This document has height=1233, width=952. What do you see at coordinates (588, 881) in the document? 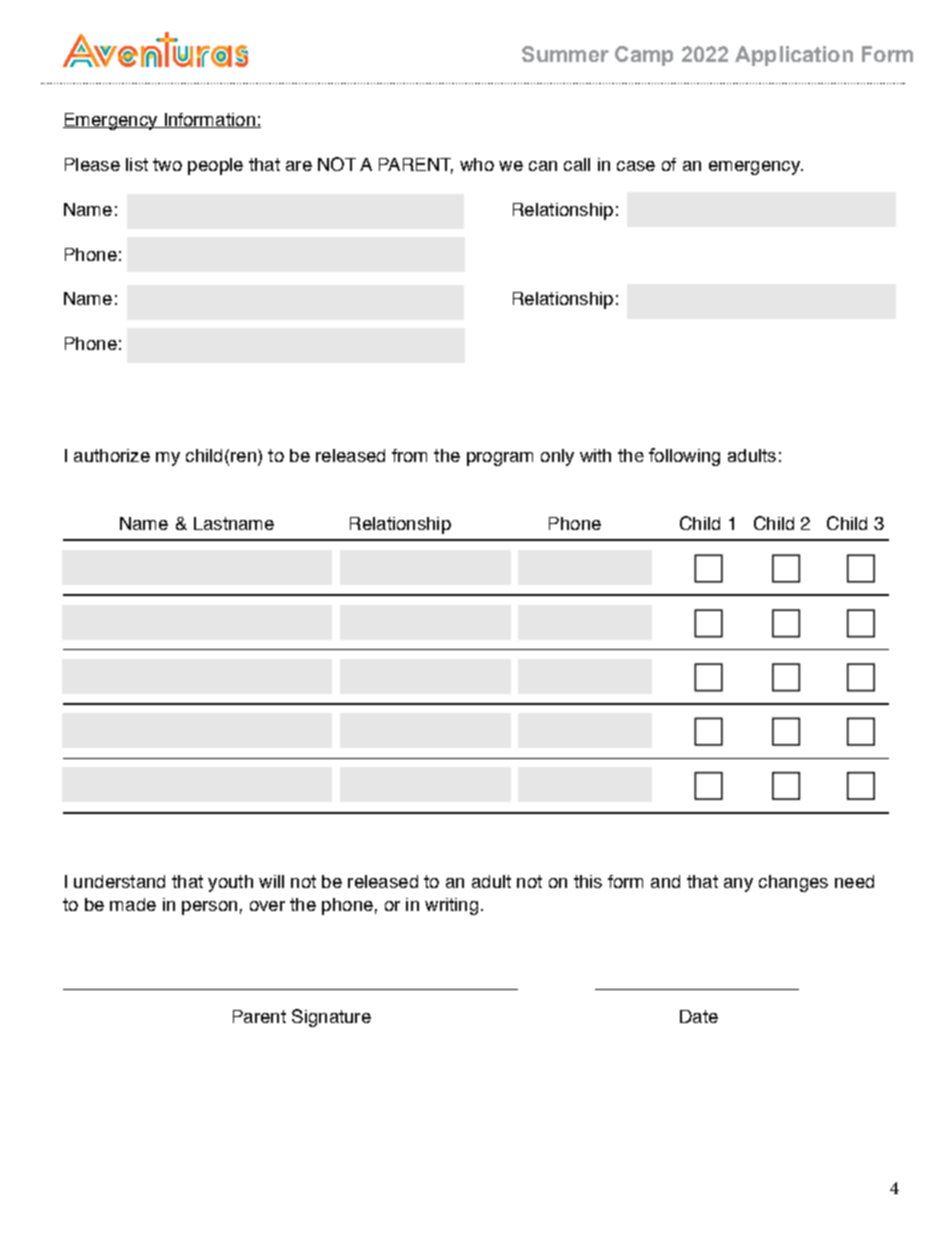
I see `this` at bounding box center [588, 881].
